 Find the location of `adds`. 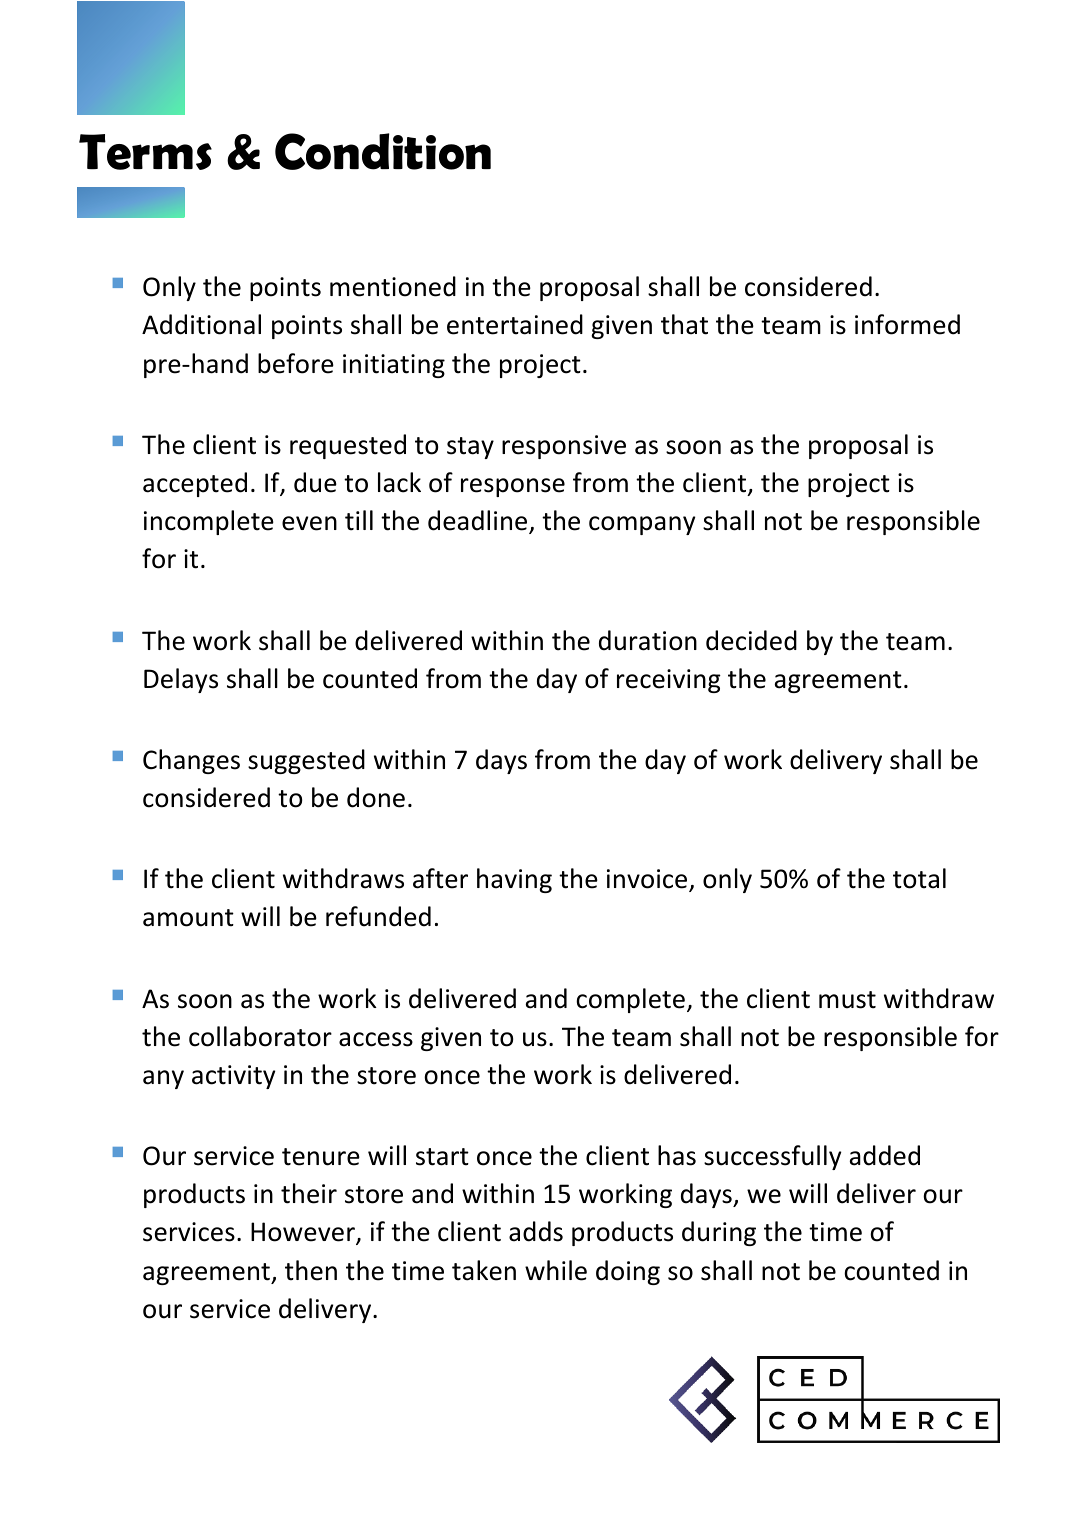

adds is located at coordinates (536, 1231).
